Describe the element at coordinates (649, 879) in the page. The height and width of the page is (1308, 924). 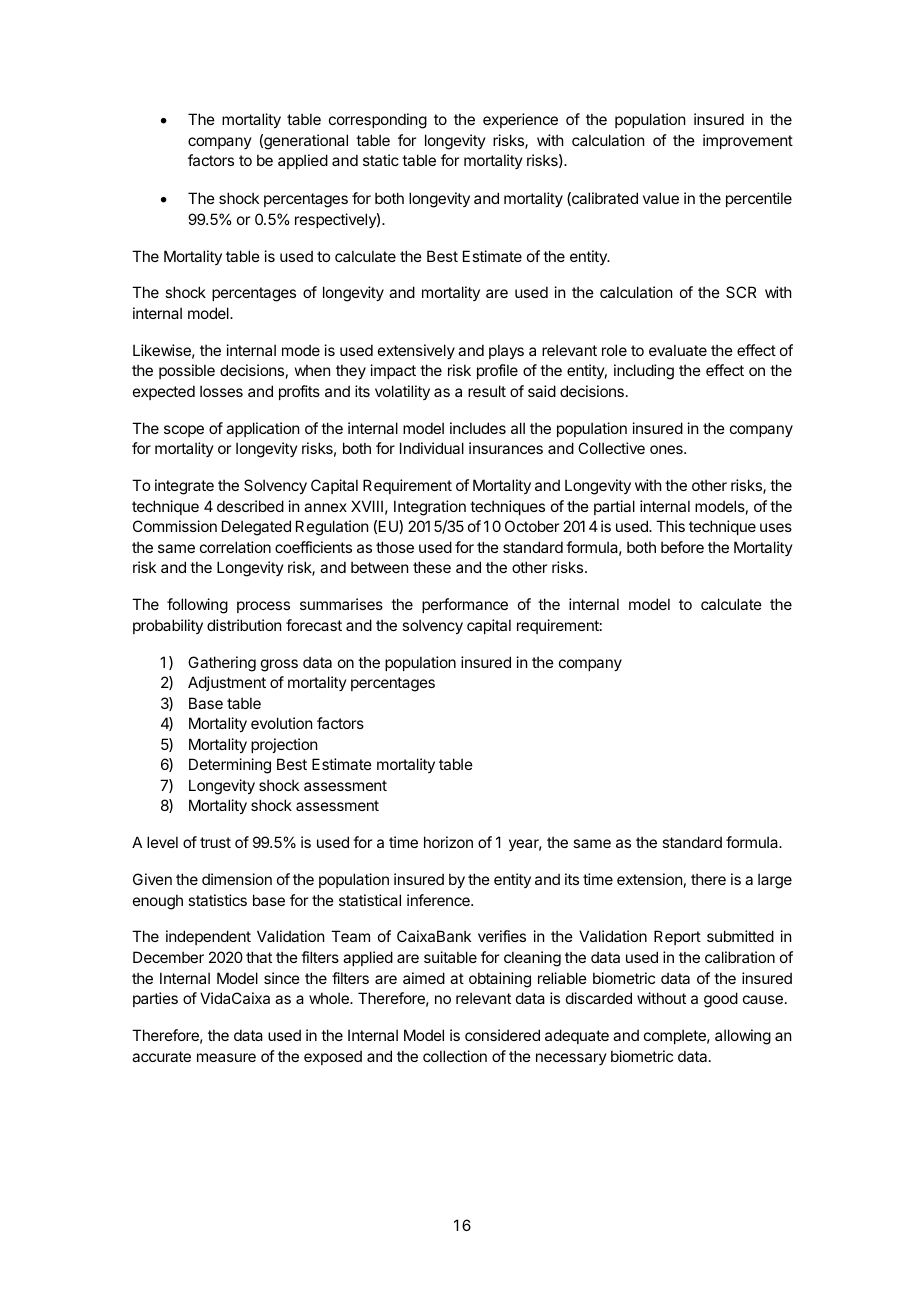
I see `extension` at that location.
